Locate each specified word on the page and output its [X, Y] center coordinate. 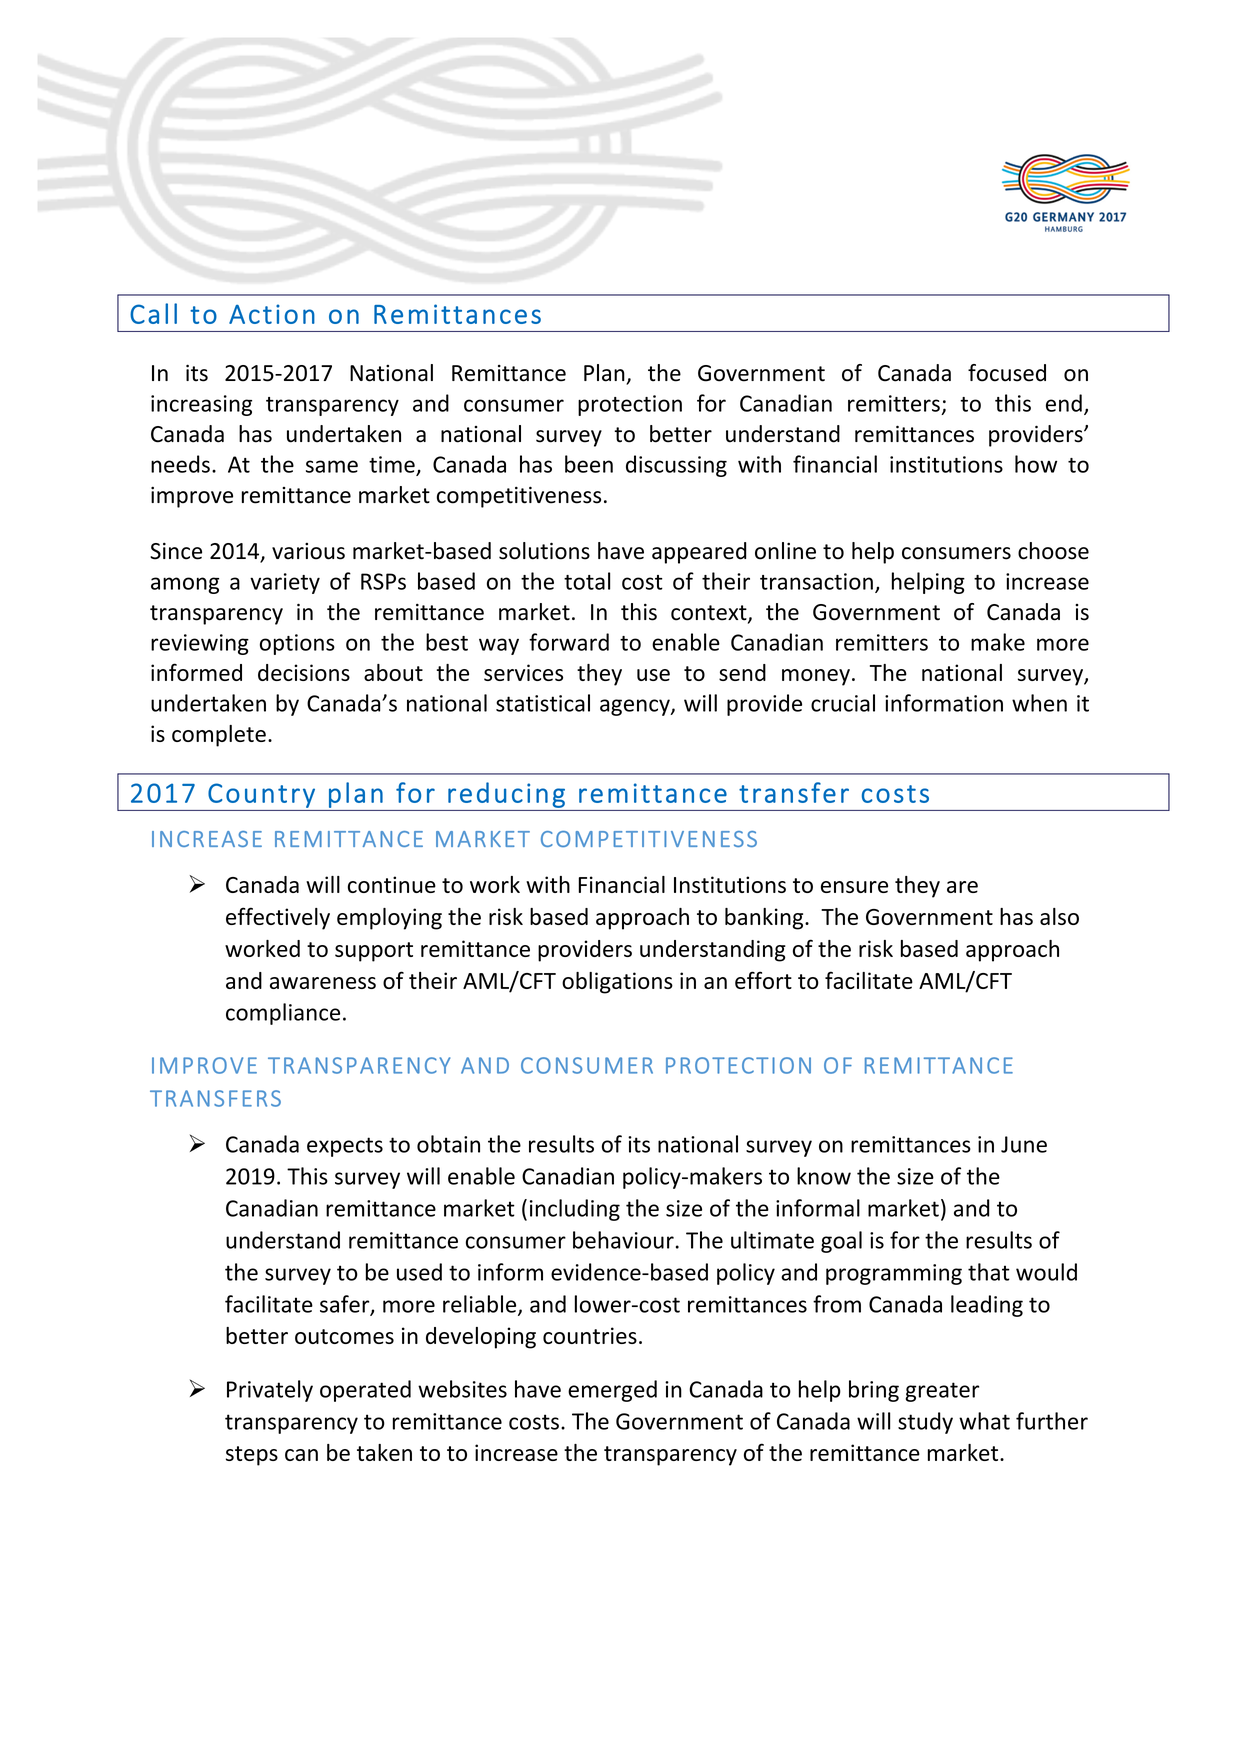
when [1039, 703]
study [925, 1423]
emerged [612, 1391]
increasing [201, 405]
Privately [270, 1391]
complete [219, 736]
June [1024, 1144]
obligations [617, 983]
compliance [283, 1014]
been [589, 464]
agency [636, 707]
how [1036, 464]
